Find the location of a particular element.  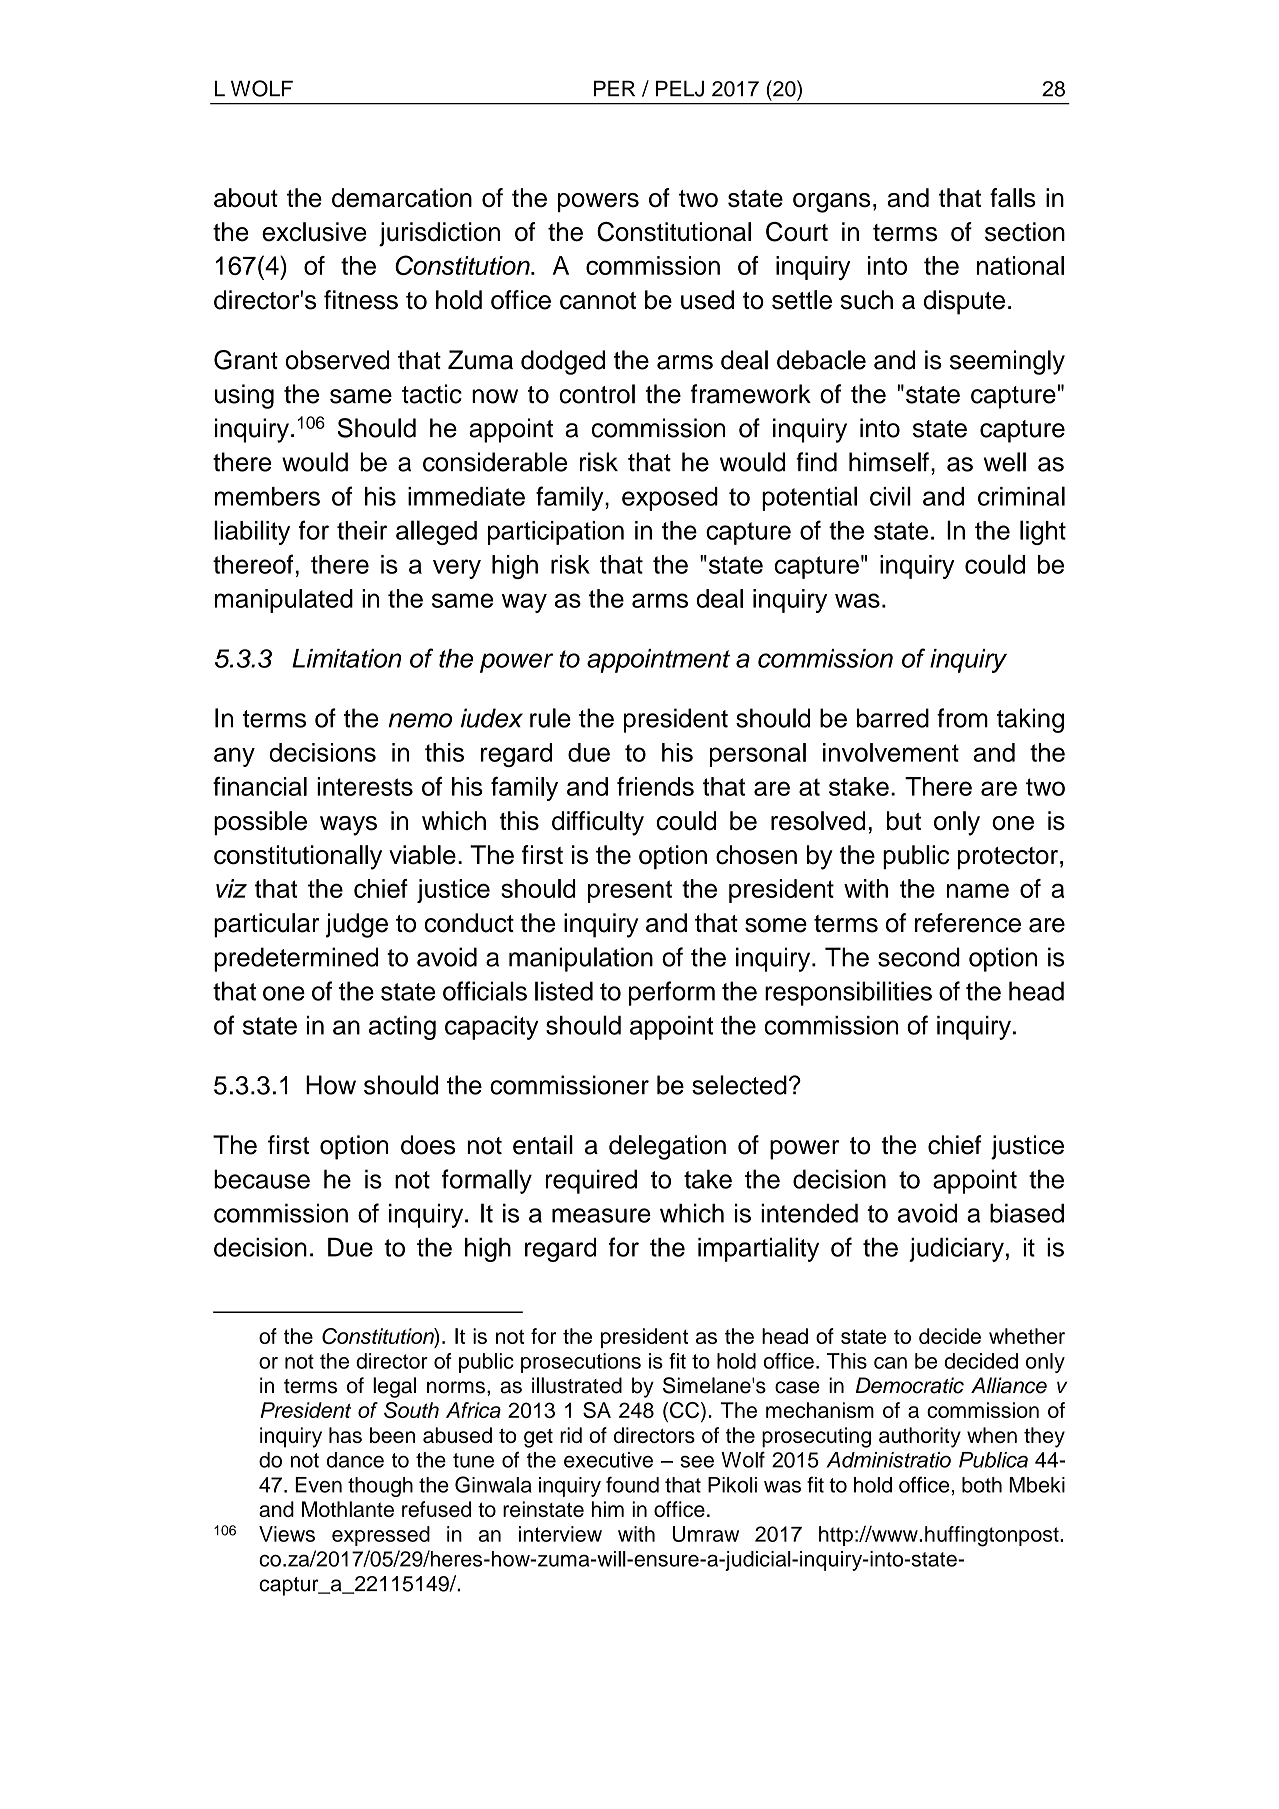

responsibilities is located at coordinates (848, 993).
